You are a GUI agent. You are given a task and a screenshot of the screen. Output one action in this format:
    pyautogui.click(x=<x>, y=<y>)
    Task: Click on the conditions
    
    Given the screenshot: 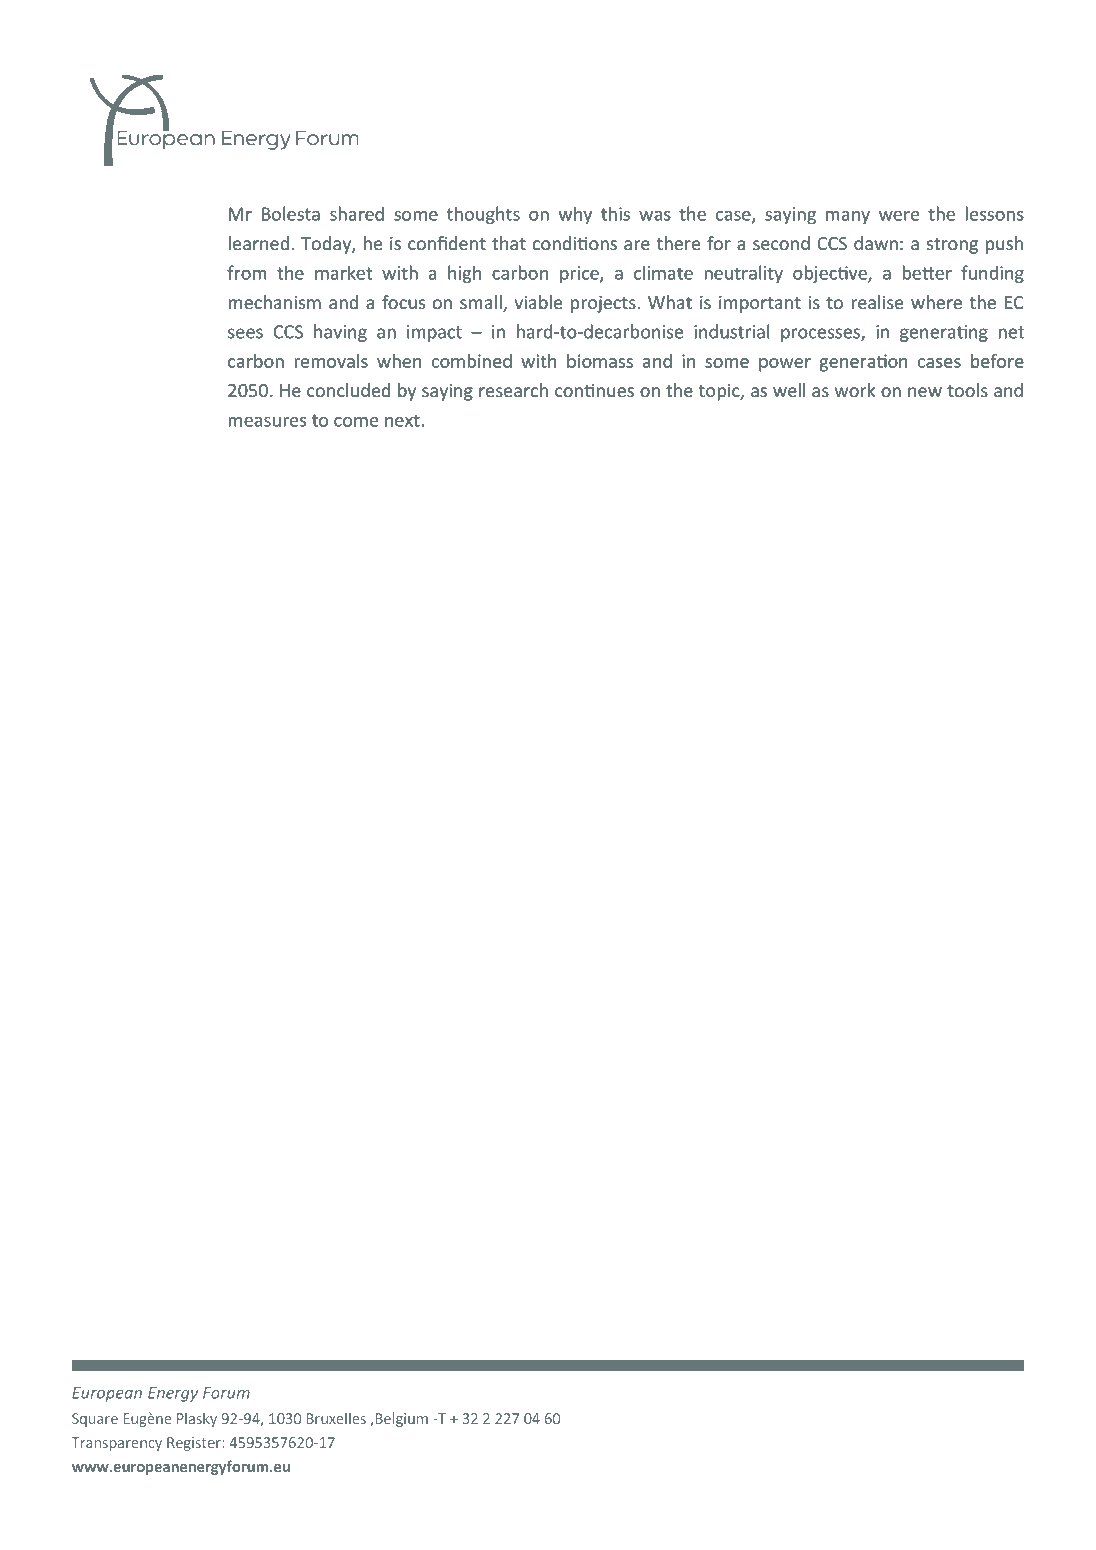 What is the action you would take?
    pyautogui.click(x=575, y=243)
